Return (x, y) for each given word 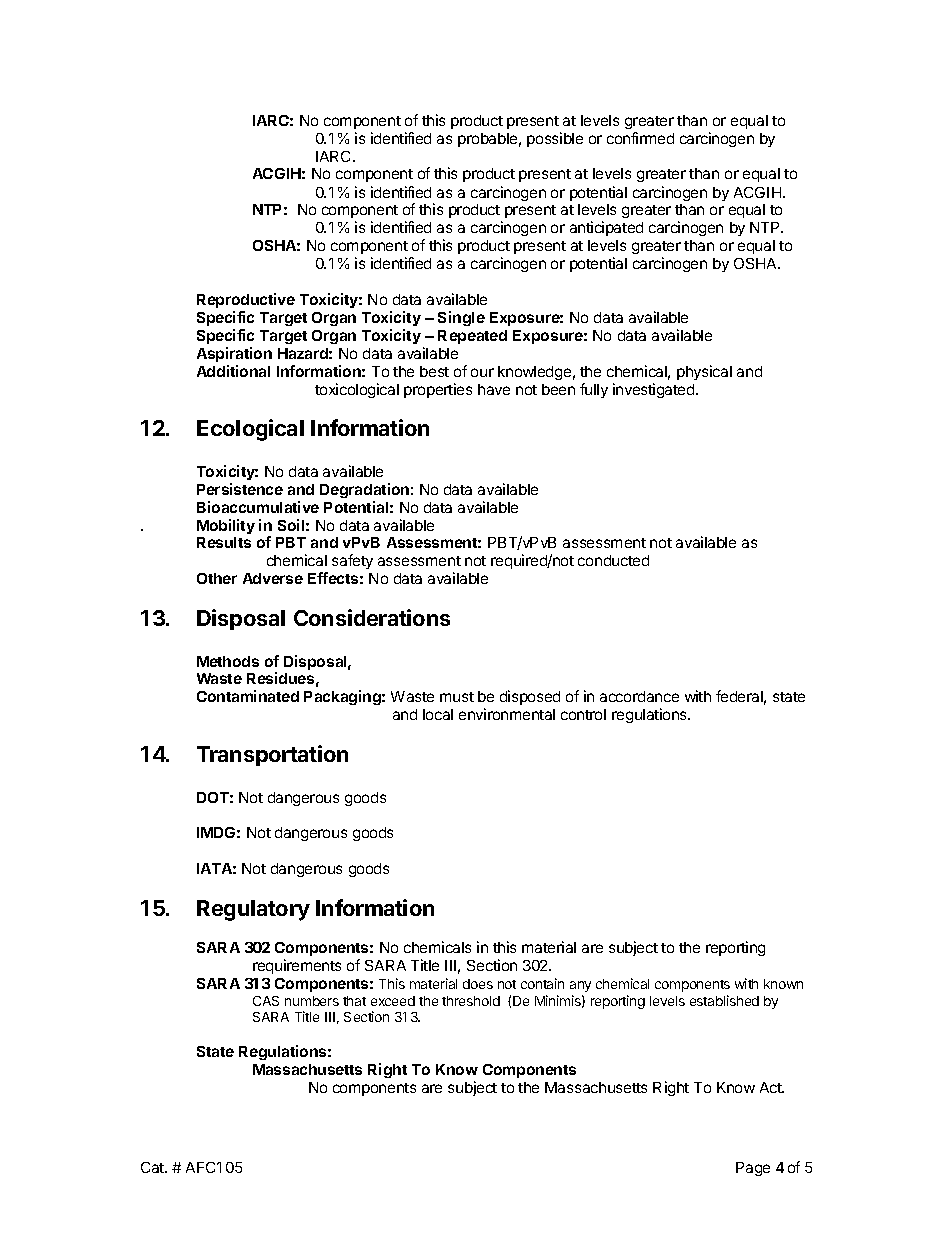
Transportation (272, 755)
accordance (639, 696)
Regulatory (253, 910)
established (724, 1000)
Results (224, 542)
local (438, 714)
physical (704, 372)
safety (352, 561)
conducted (613, 560)
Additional (233, 371)
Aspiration (234, 354)
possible (555, 139)
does (478, 984)
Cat (153, 1167)
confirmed (640, 138)
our (482, 372)
